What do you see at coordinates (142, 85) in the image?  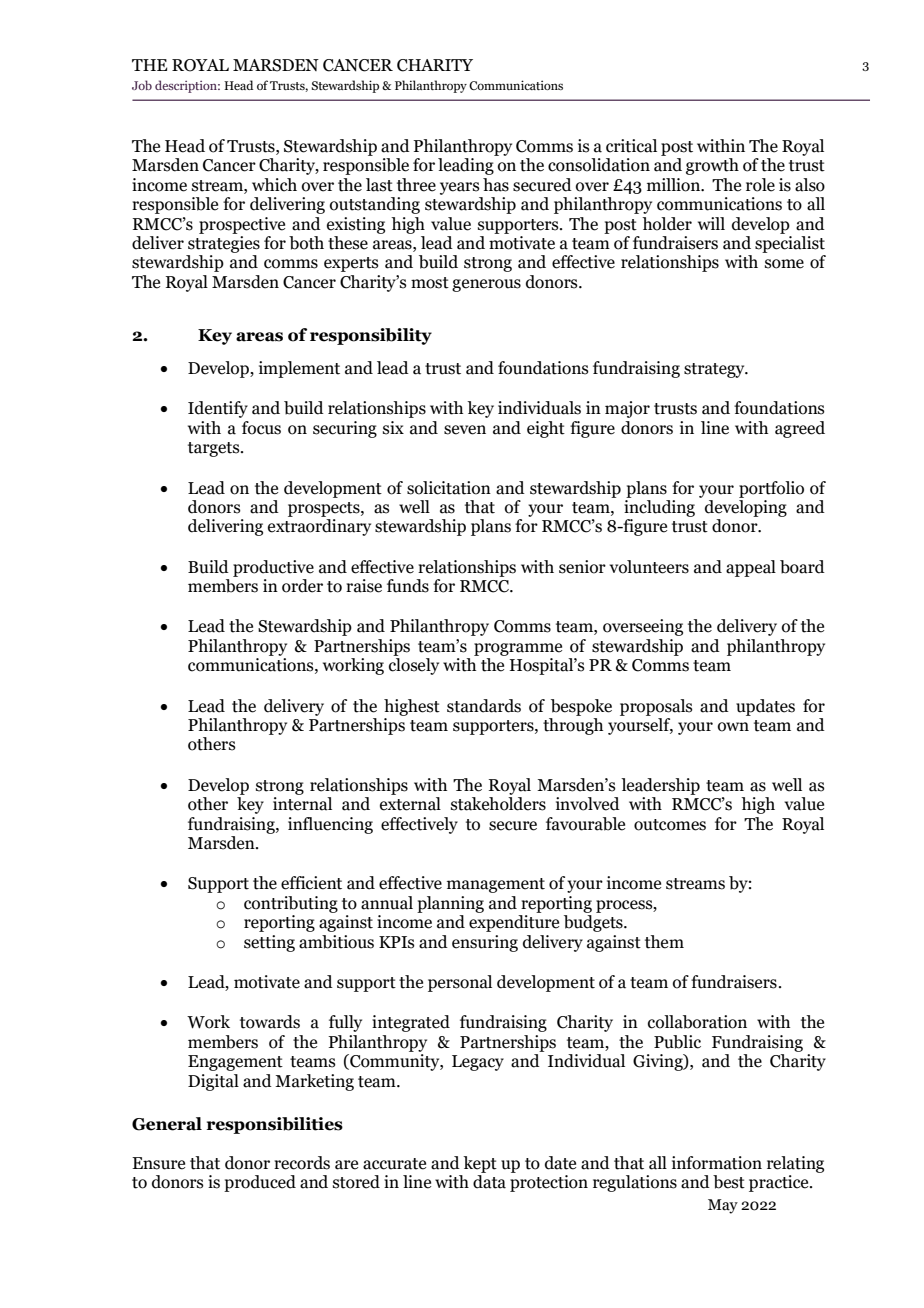 I see `Job` at bounding box center [142, 85].
